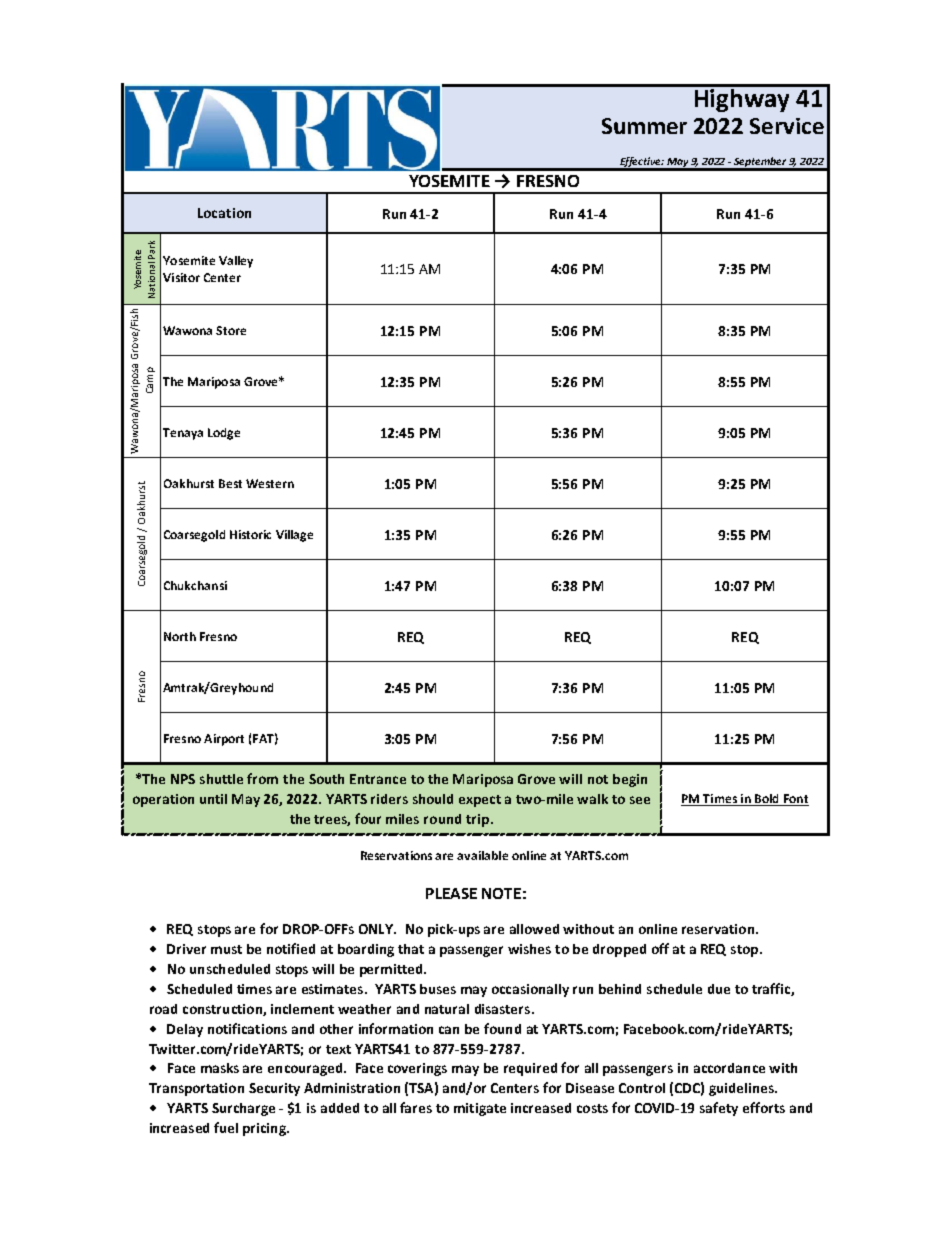  Describe the element at coordinates (480, 1109) in the image. I see `mitigate` at that location.
